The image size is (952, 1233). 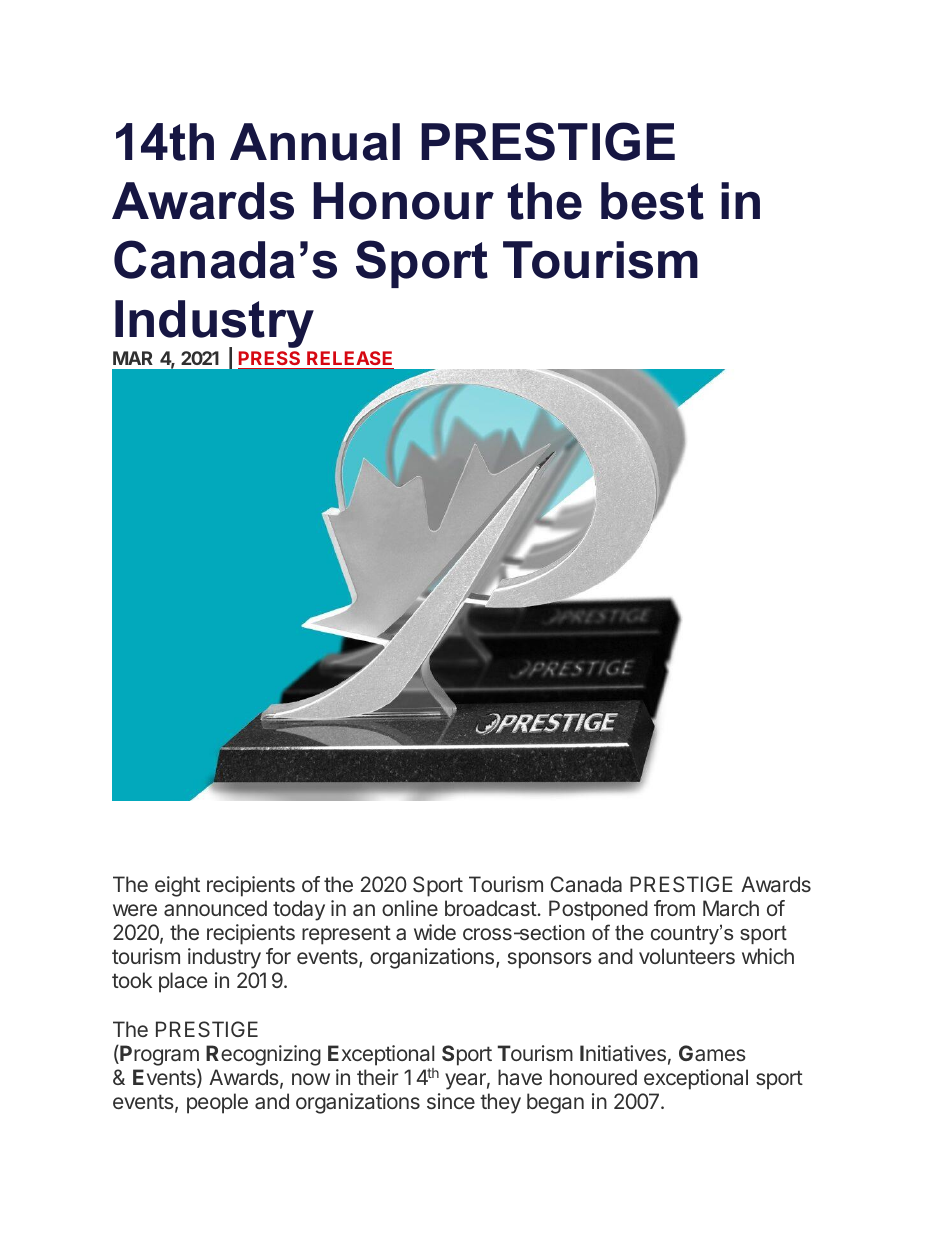 I want to click on eight, so click(x=177, y=886).
